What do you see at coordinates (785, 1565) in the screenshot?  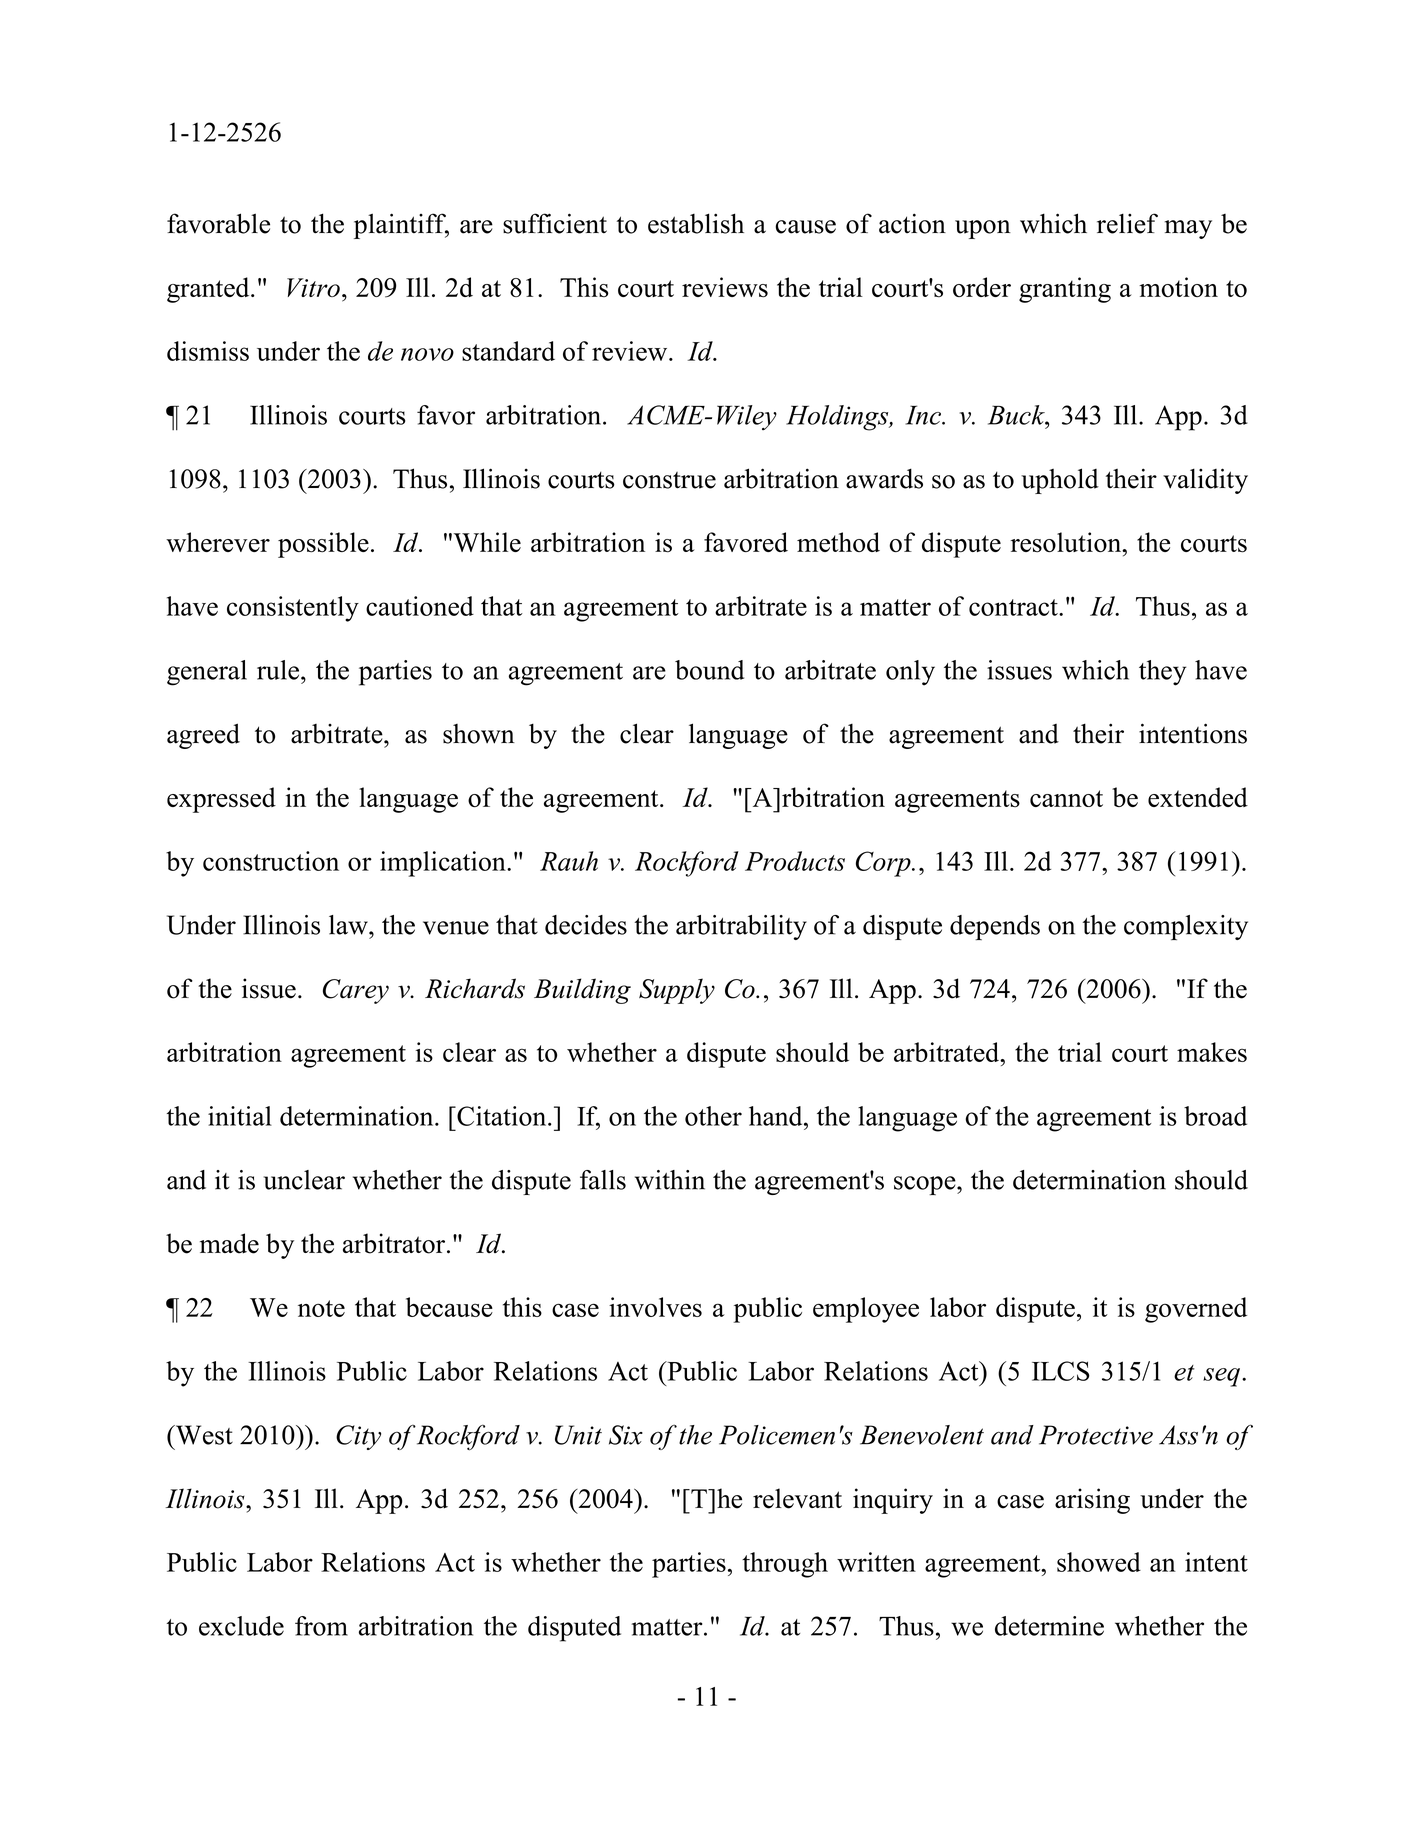 I see `through` at bounding box center [785, 1565].
